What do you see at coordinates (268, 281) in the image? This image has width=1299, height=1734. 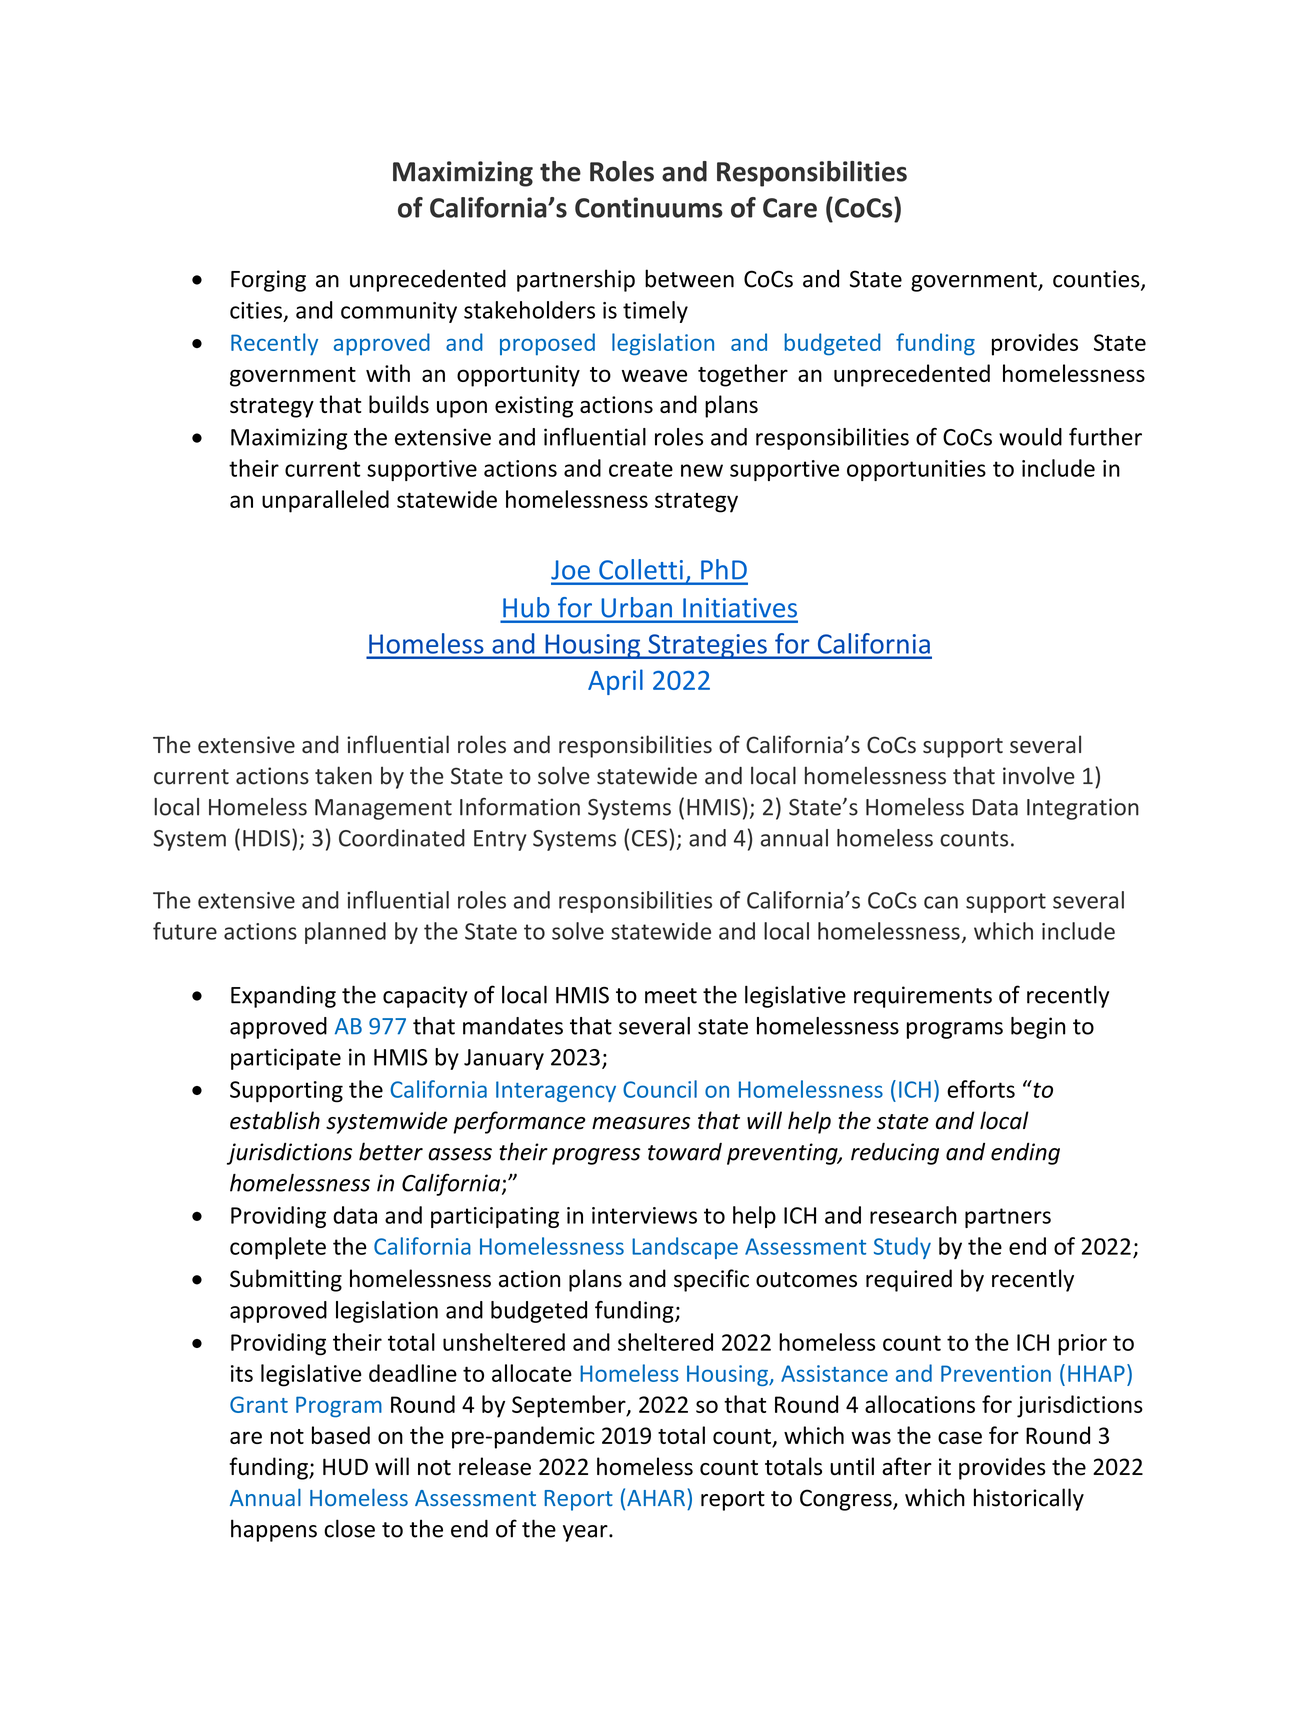 I see `Forging` at bounding box center [268, 281].
